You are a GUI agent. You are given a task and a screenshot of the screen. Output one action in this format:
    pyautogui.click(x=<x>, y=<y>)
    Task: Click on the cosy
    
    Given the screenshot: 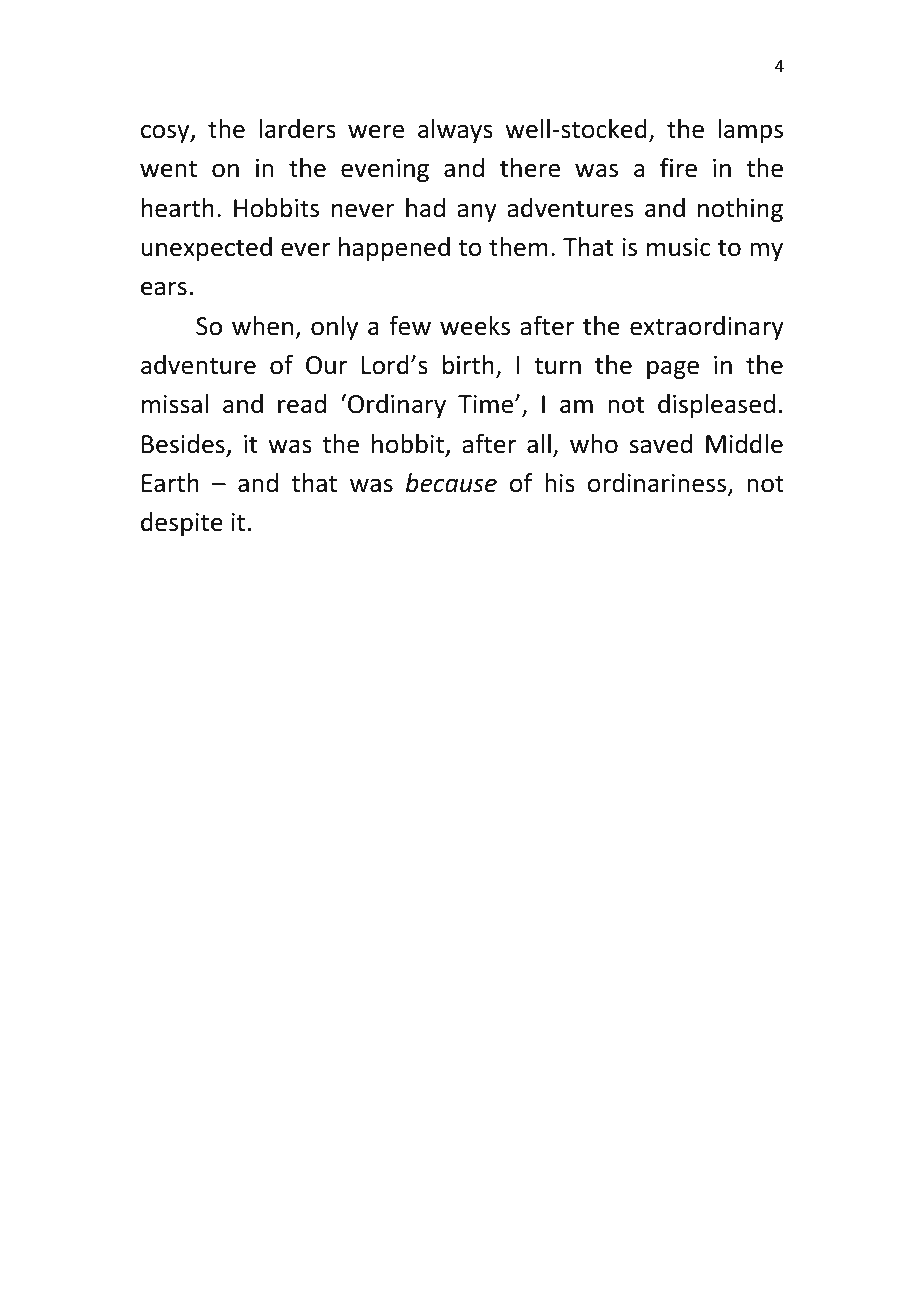 What is the action you would take?
    pyautogui.click(x=166, y=133)
